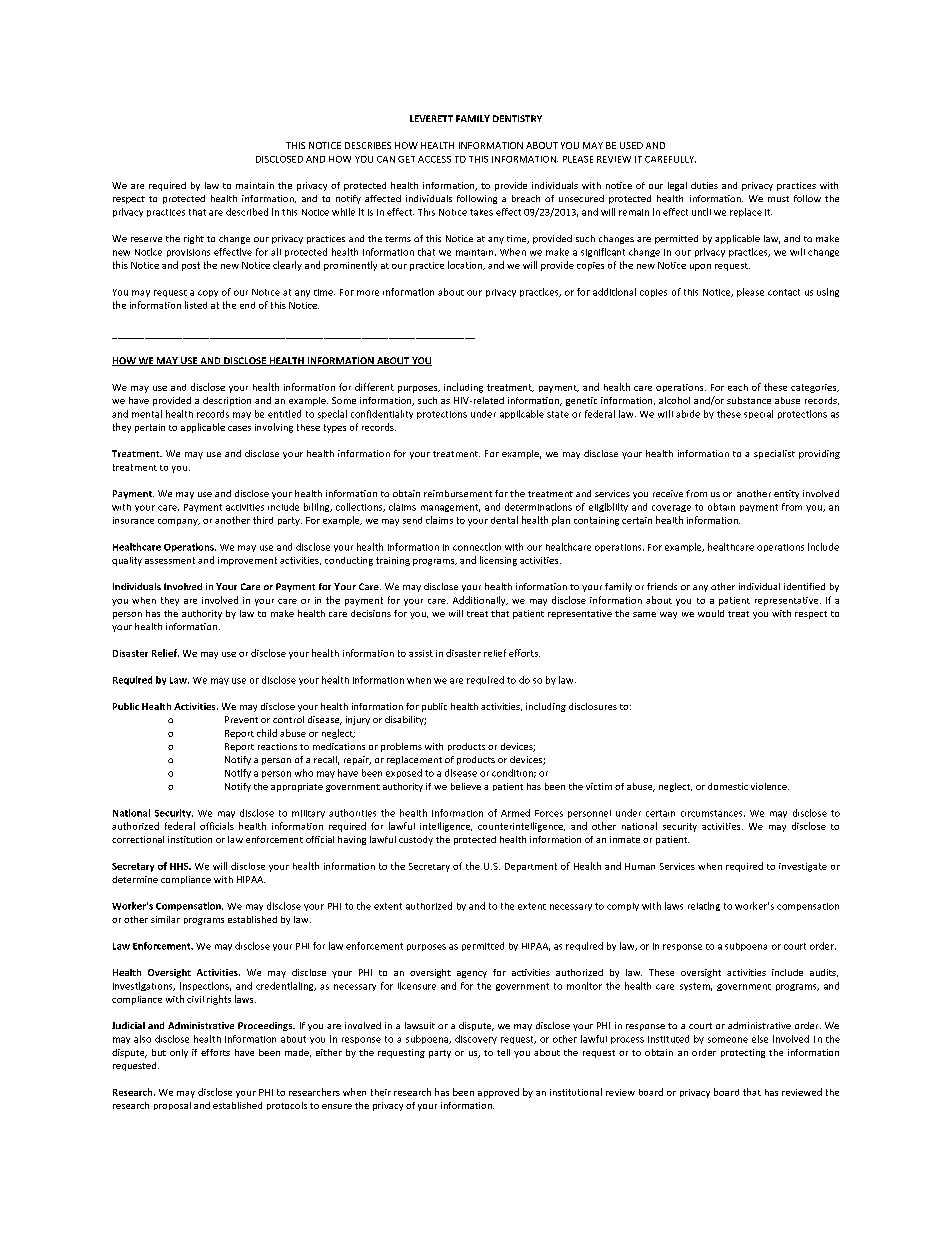 This screenshot has height=1233, width=952. What do you see at coordinates (434, 159) in the screenshot?
I see `ACCESS` at bounding box center [434, 159].
